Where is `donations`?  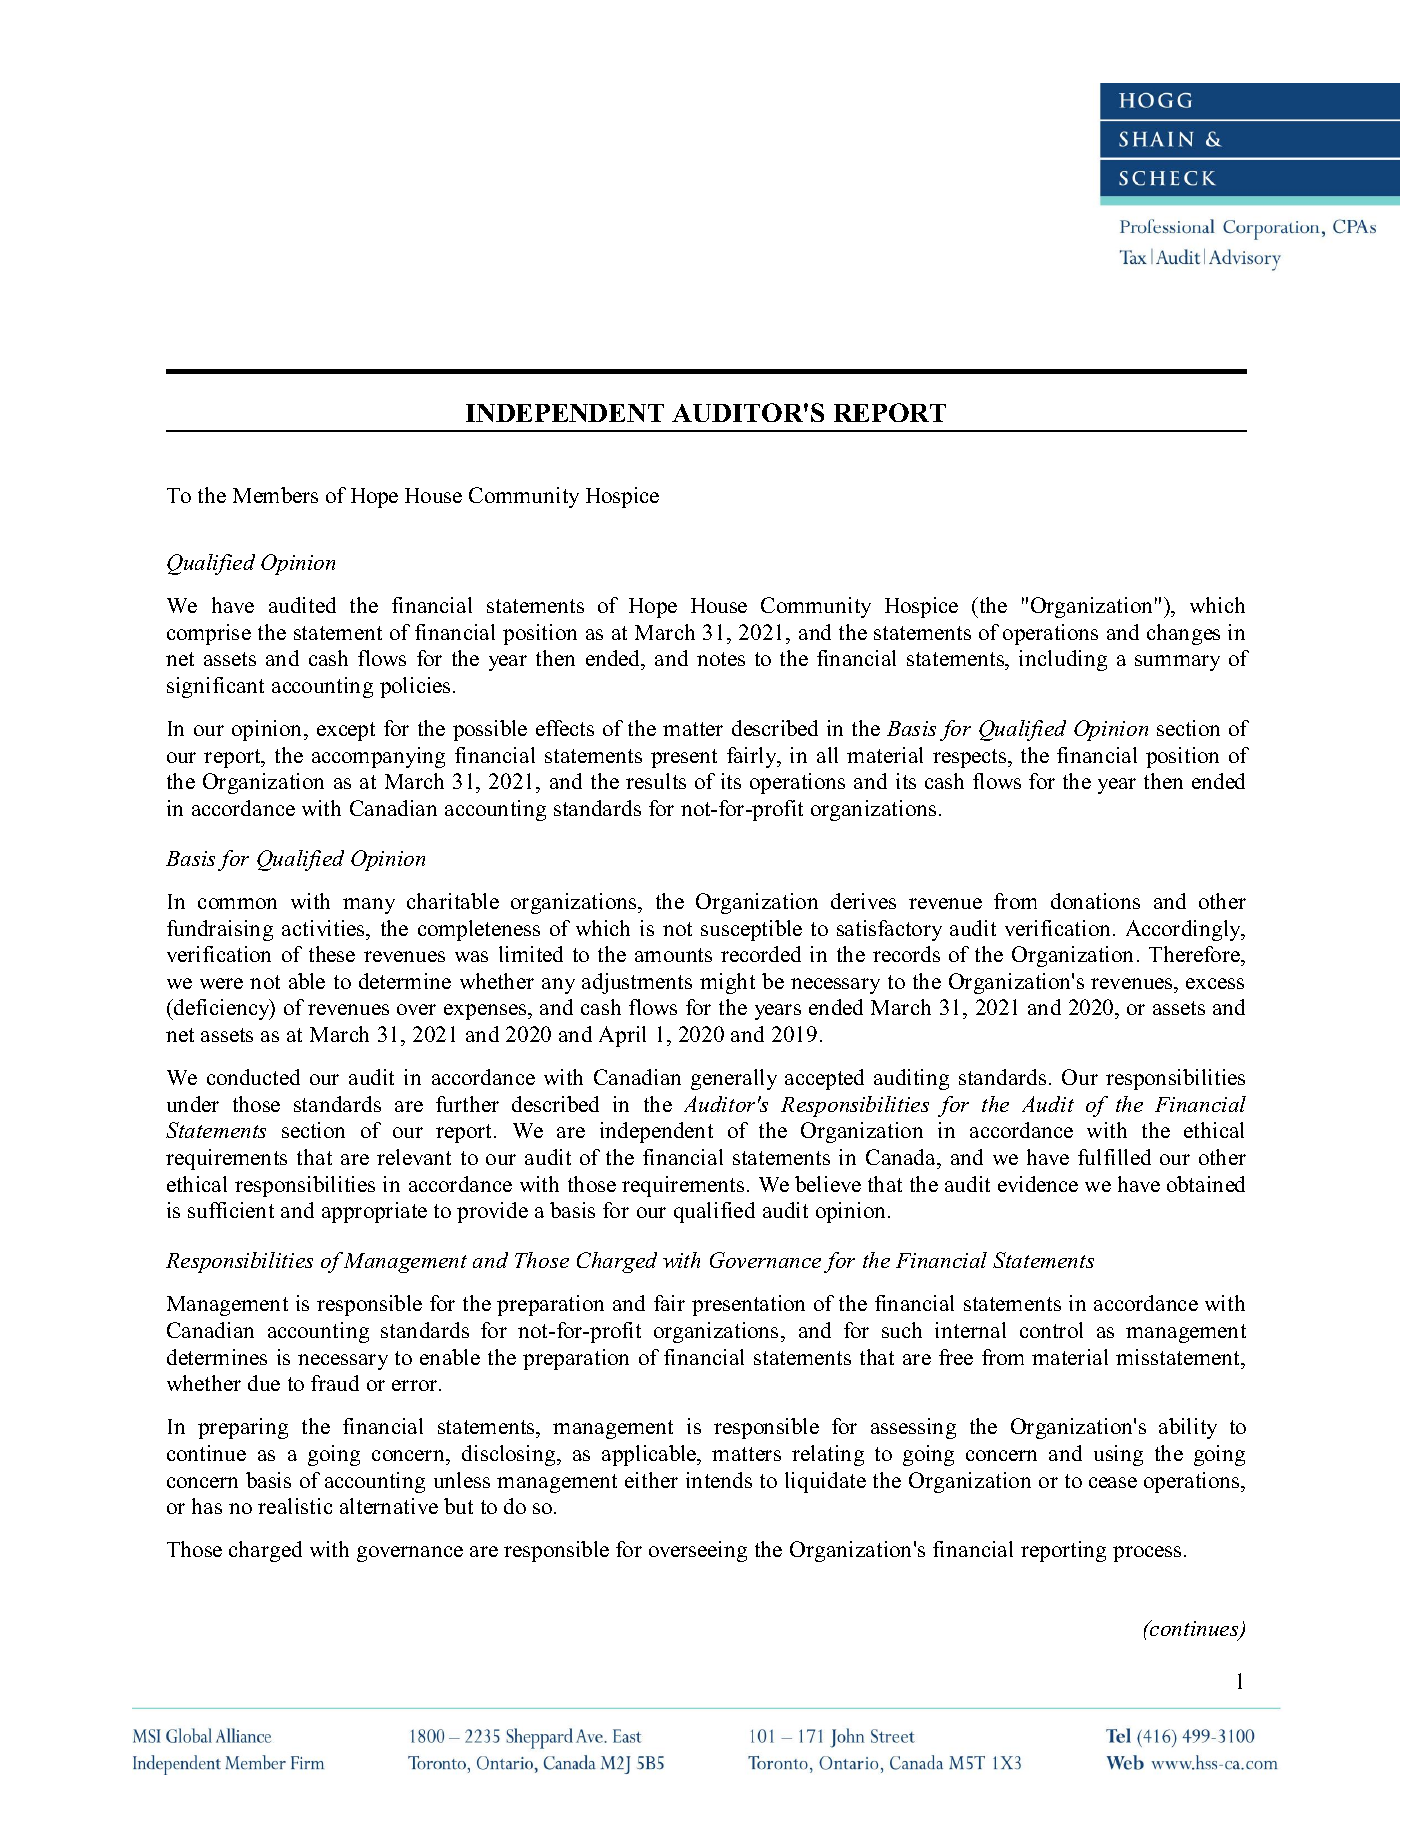 donations is located at coordinates (1095, 901).
